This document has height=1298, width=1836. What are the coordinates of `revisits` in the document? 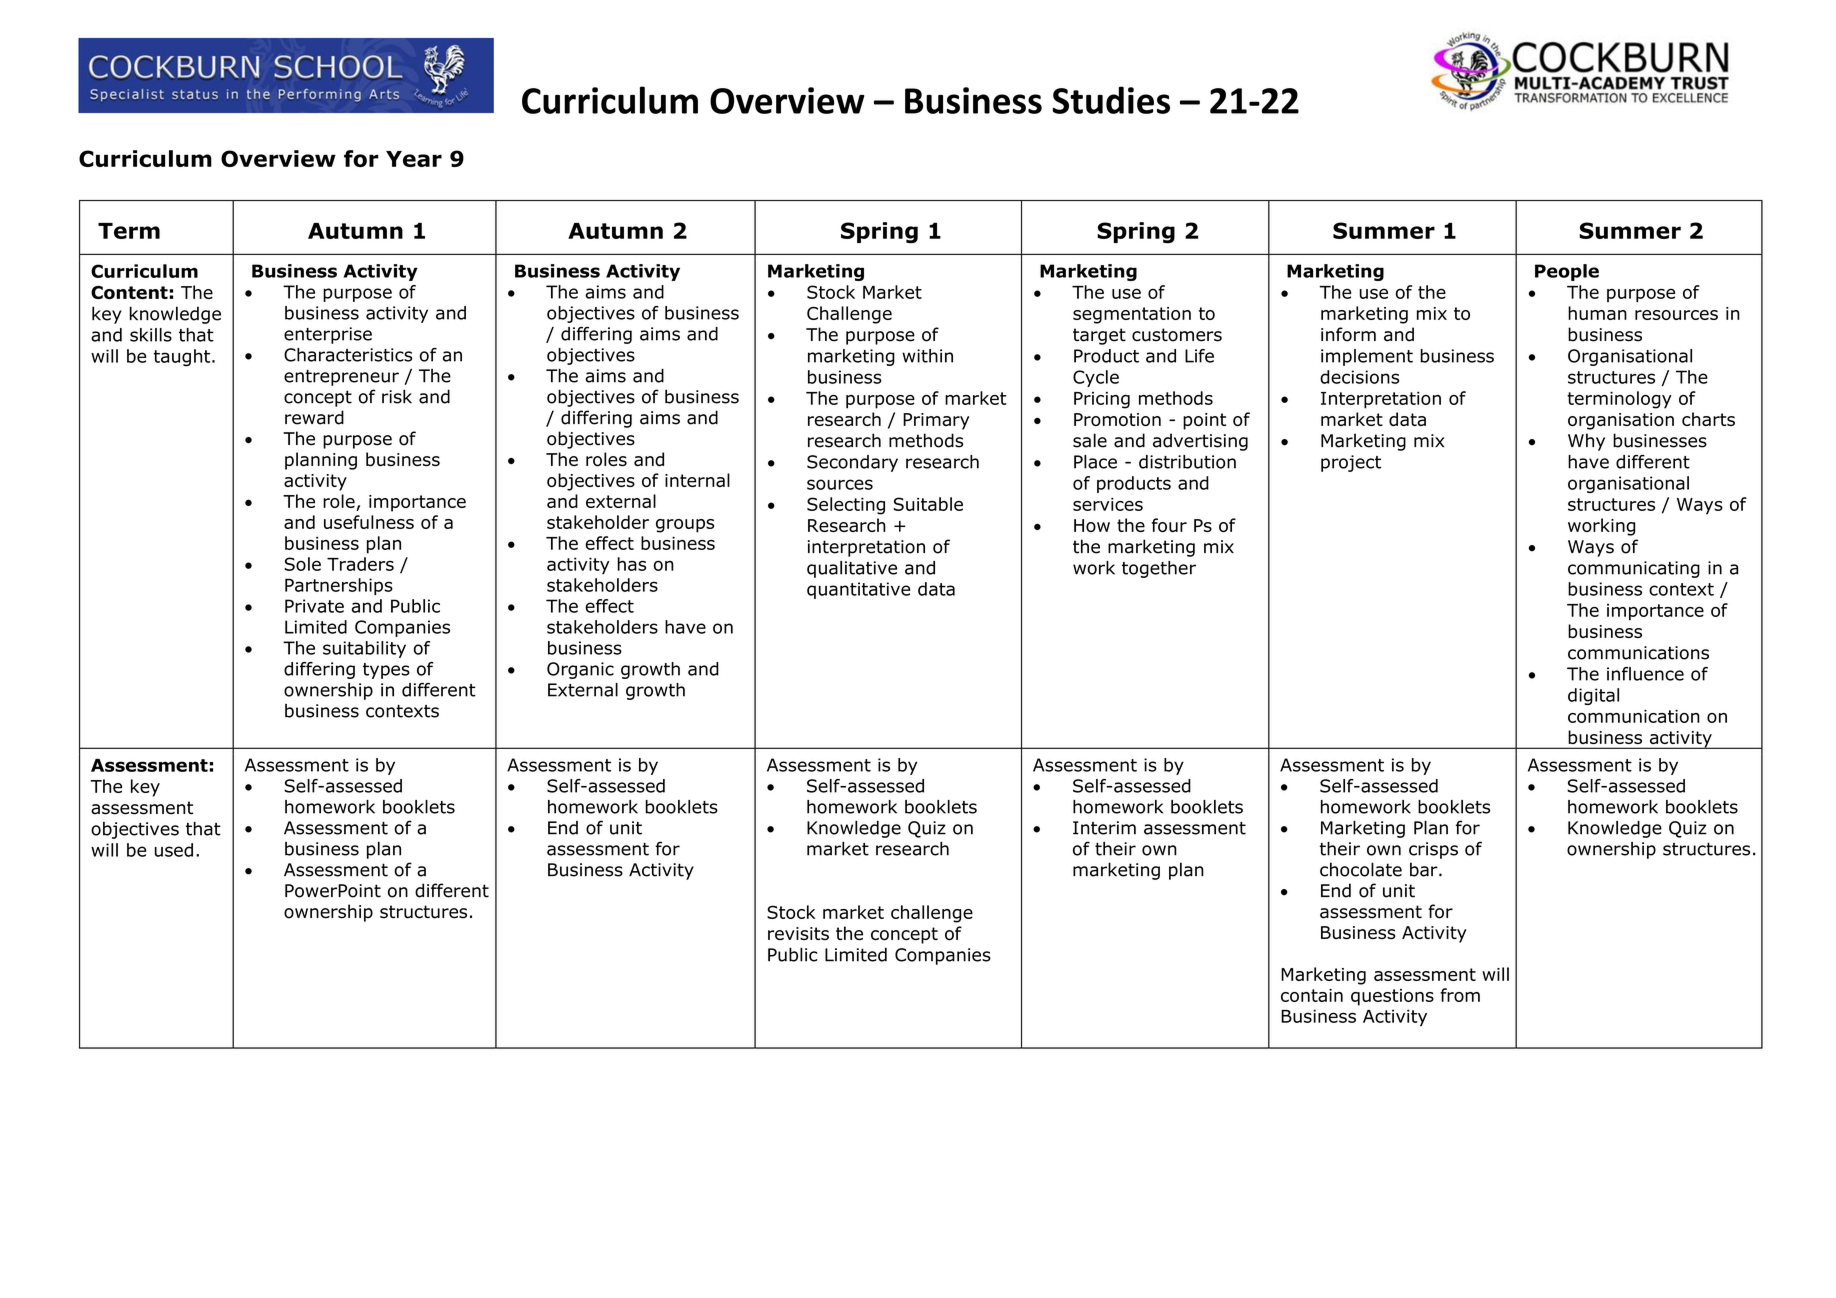 It's located at (798, 933).
